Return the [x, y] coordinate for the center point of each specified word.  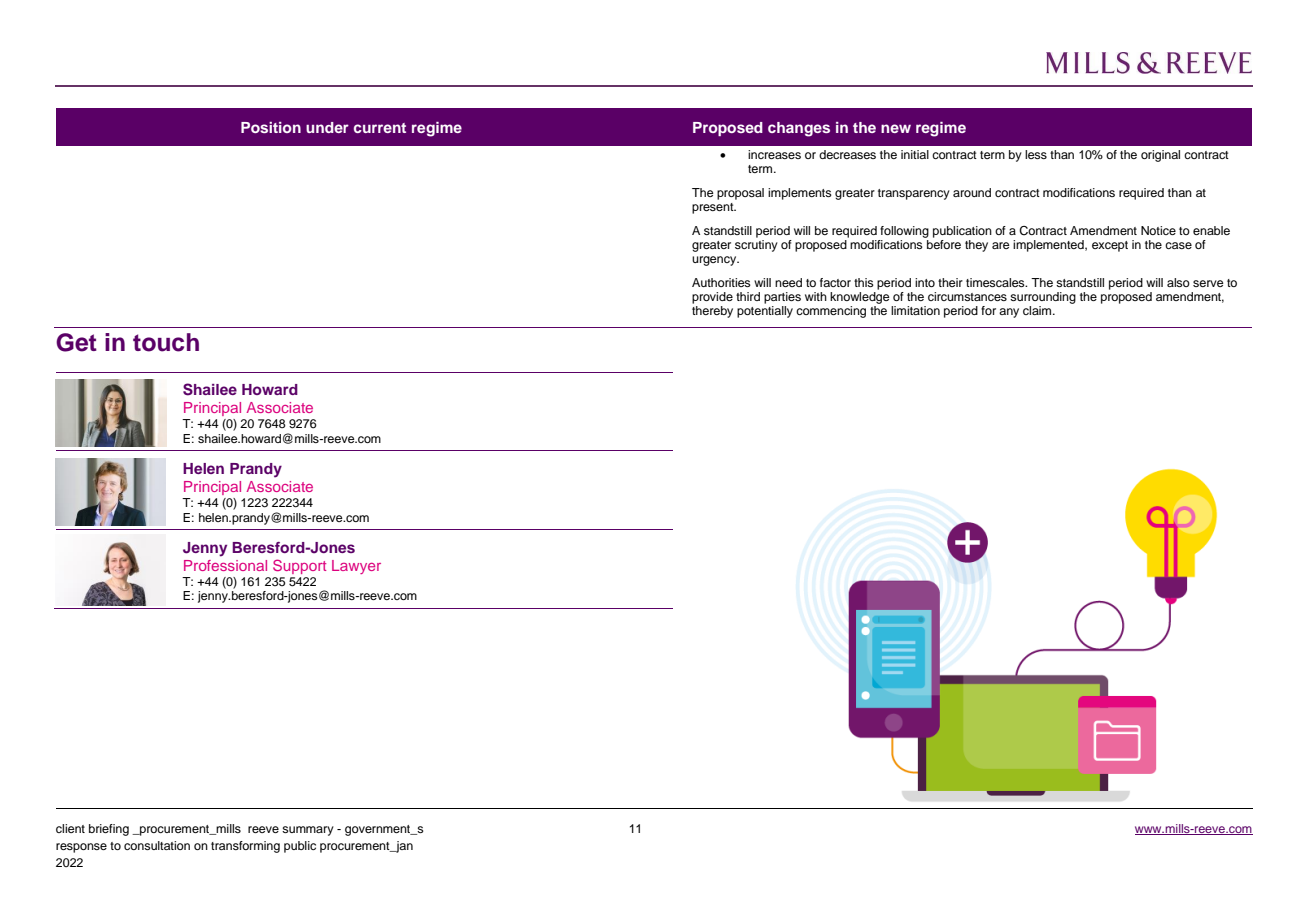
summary [308, 831]
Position [271, 127]
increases [774, 154]
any [1009, 313]
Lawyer [356, 567]
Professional [225, 565]
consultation [157, 845]
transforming [245, 847]
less [1036, 154]
